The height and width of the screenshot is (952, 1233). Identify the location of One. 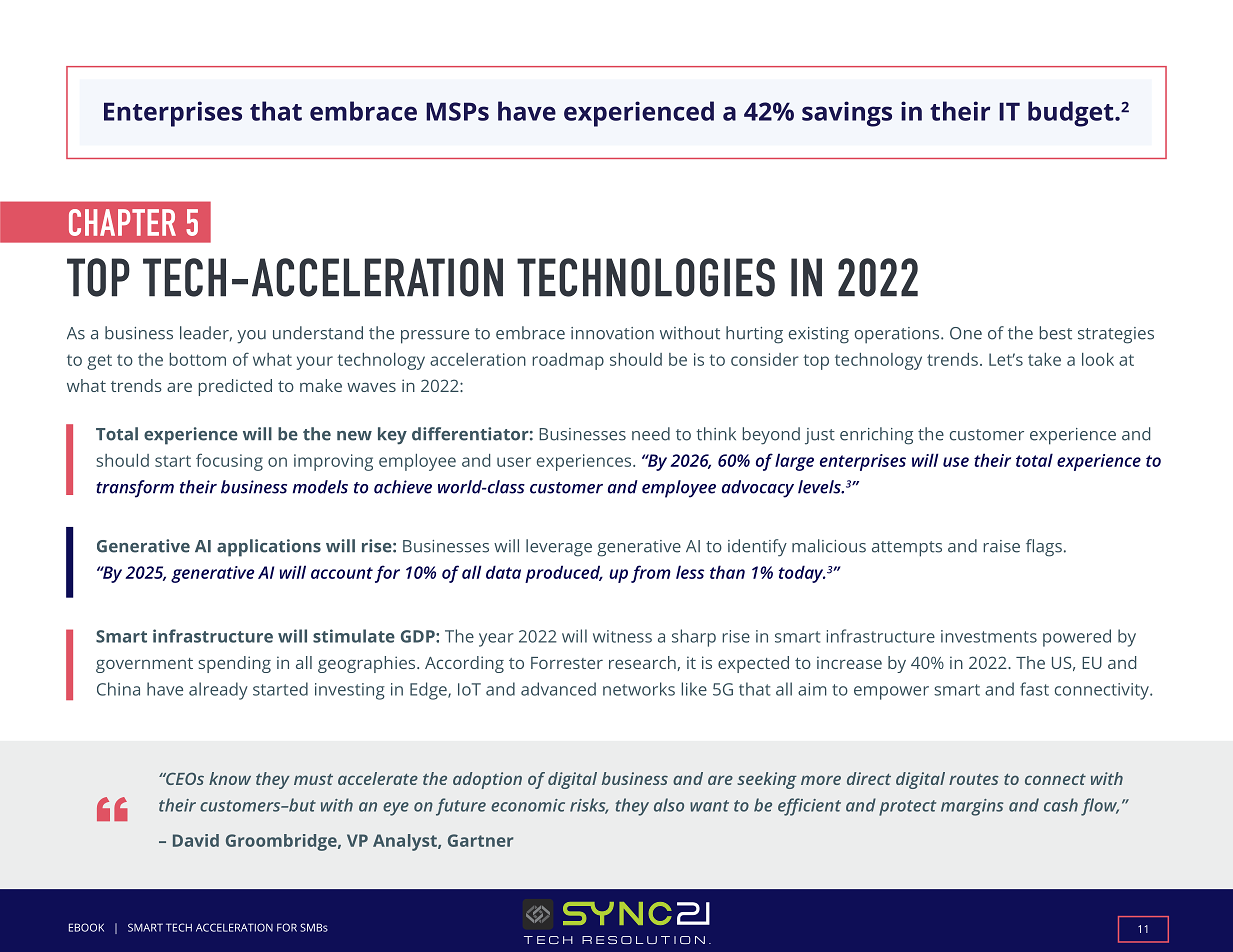
(966, 333).
